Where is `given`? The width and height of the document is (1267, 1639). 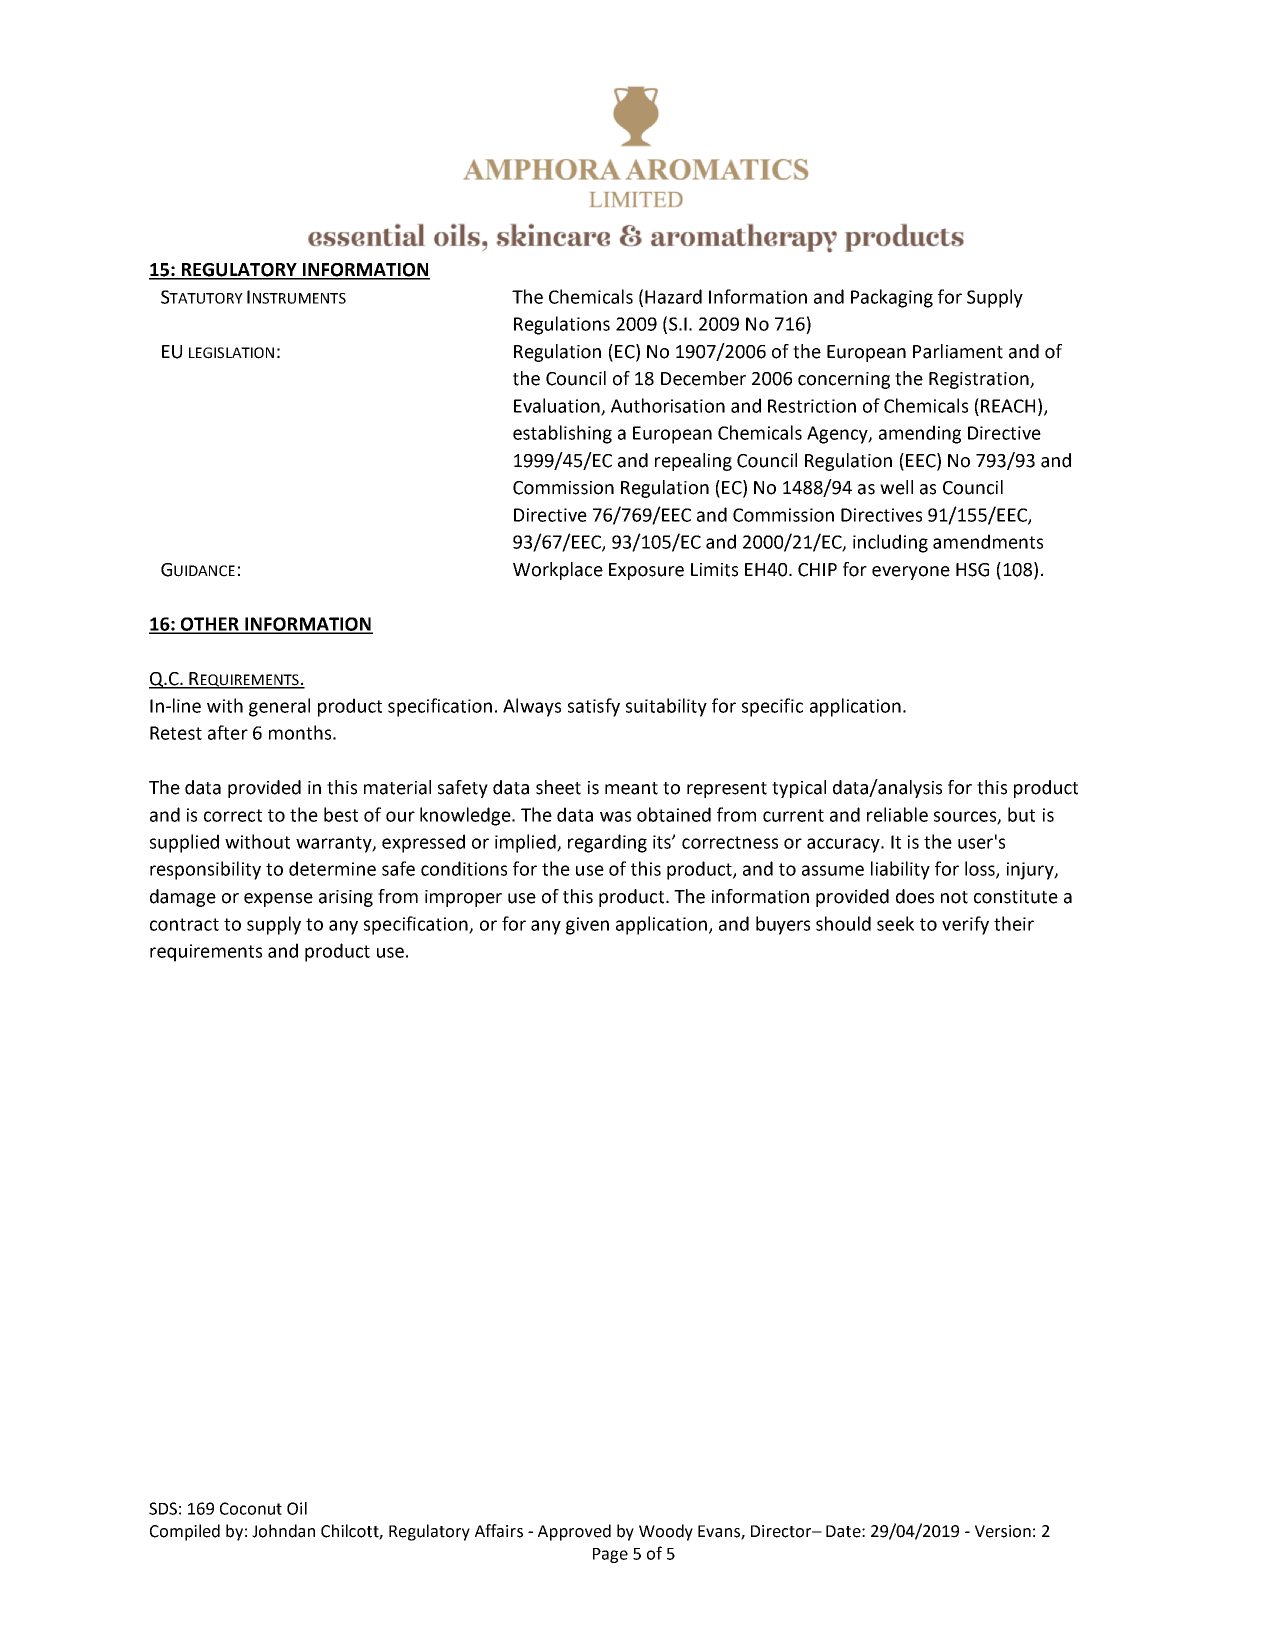 given is located at coordinates (587, 926).
